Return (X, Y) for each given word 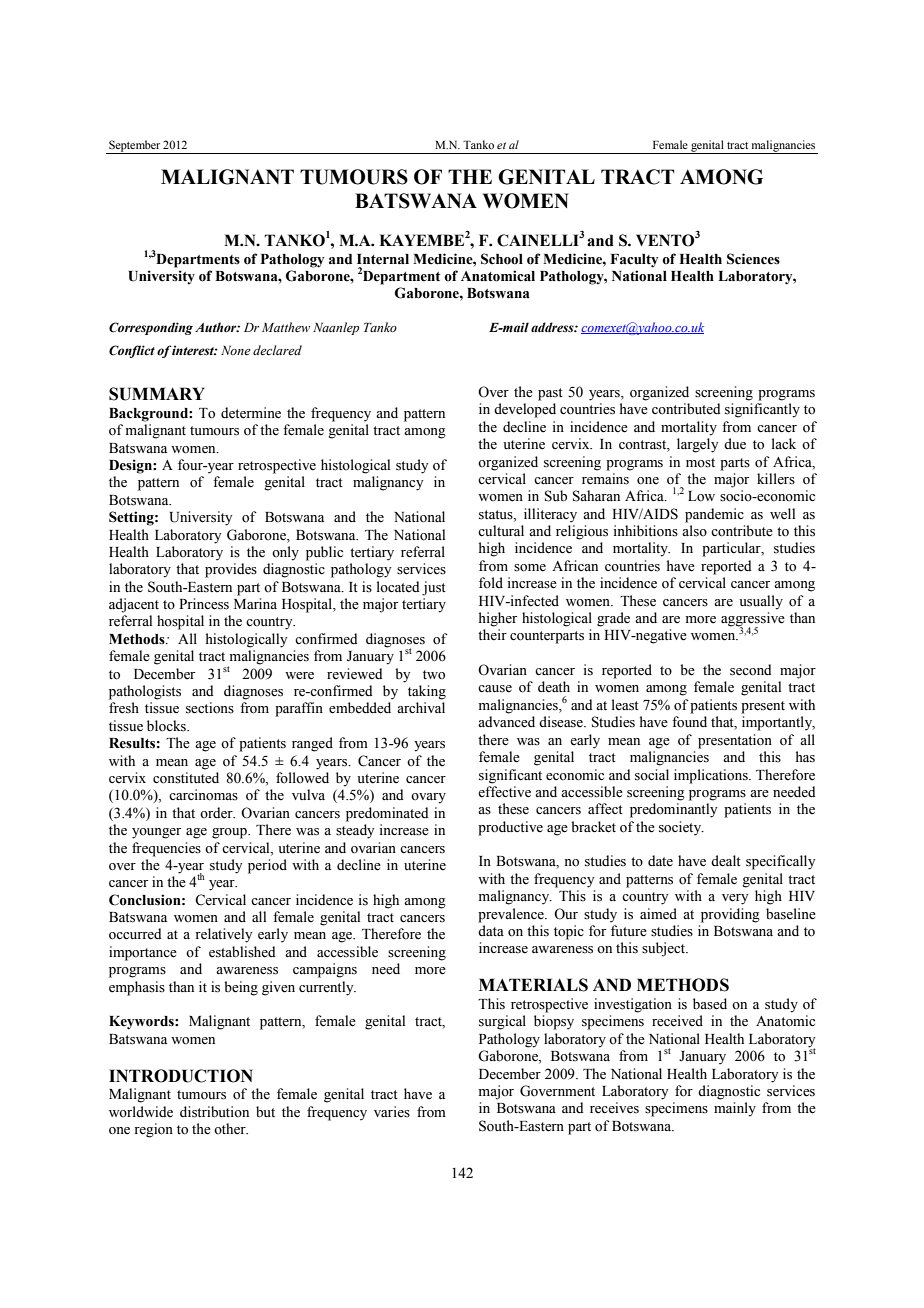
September (134, 147)
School (502, 259)
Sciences (753, 259)
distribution (214, 1112)
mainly (735, 1109)
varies (392, 1112)
